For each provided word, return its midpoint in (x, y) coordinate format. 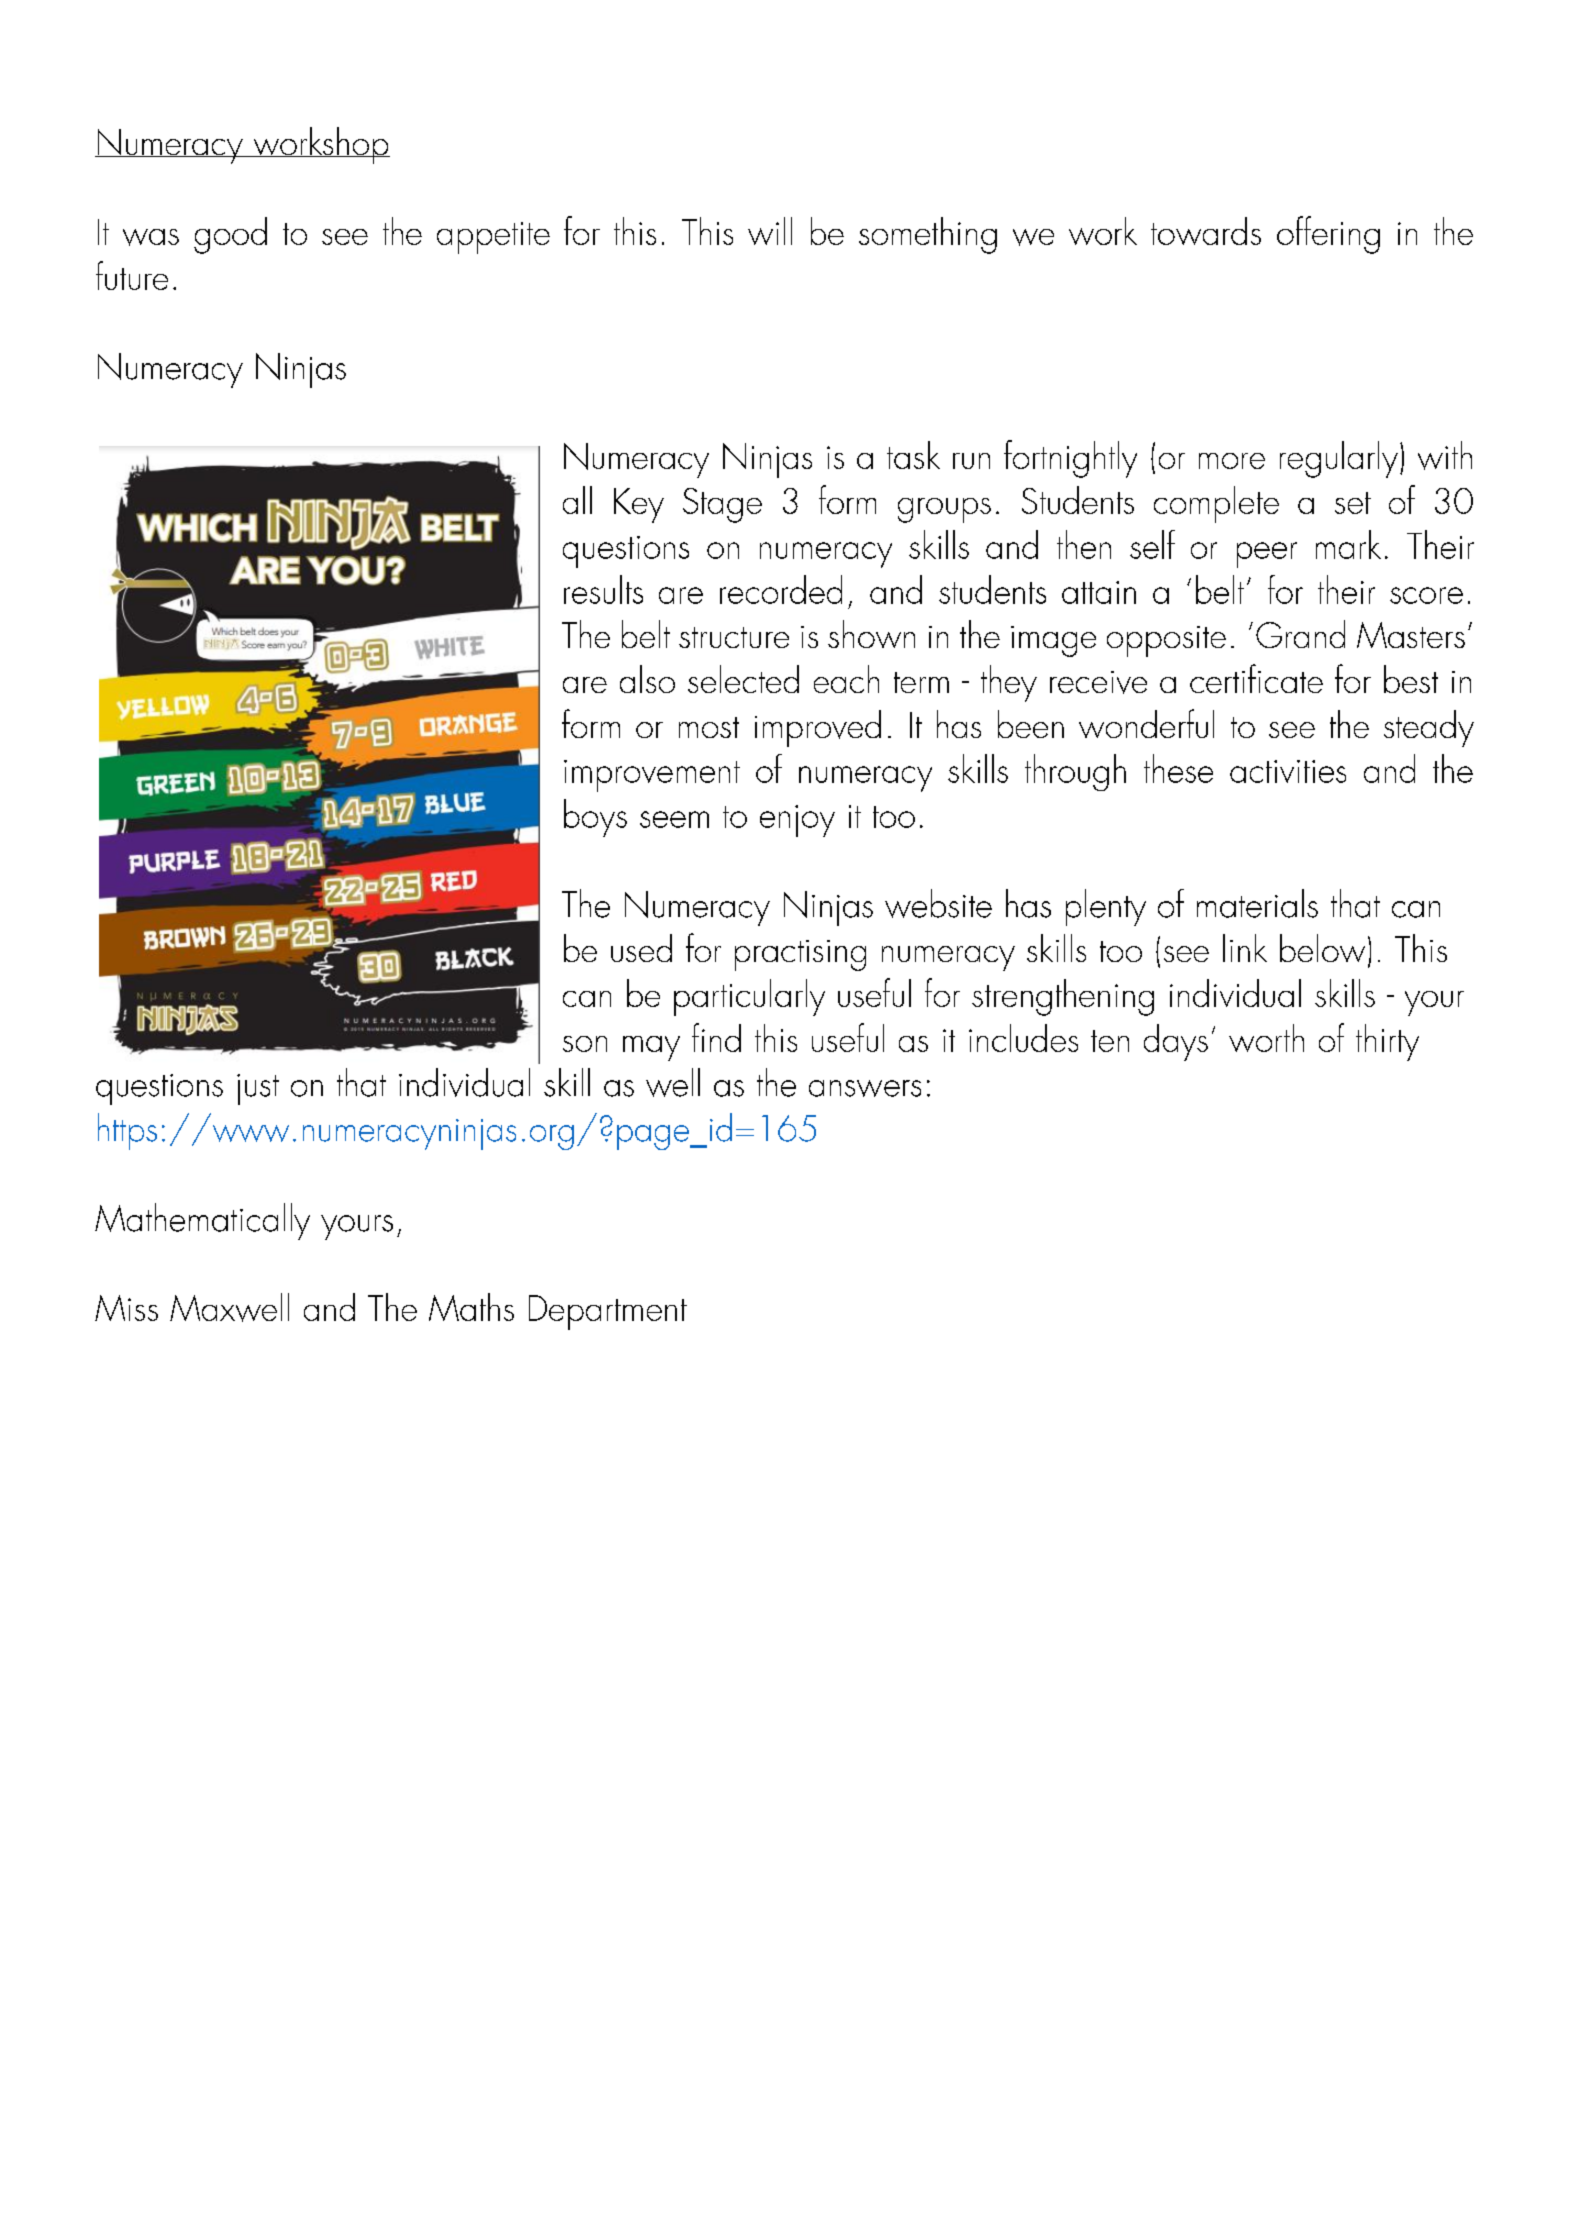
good (230, 235)
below (1322, 948)
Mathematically (202, 1221)
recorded (781, 589)
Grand (1300, 634)
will (770, 231)
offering (1328, 235)
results (603, 589)
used (641, 948)
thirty (1387, 1042)
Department (608, 1312)
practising (800, 955)
